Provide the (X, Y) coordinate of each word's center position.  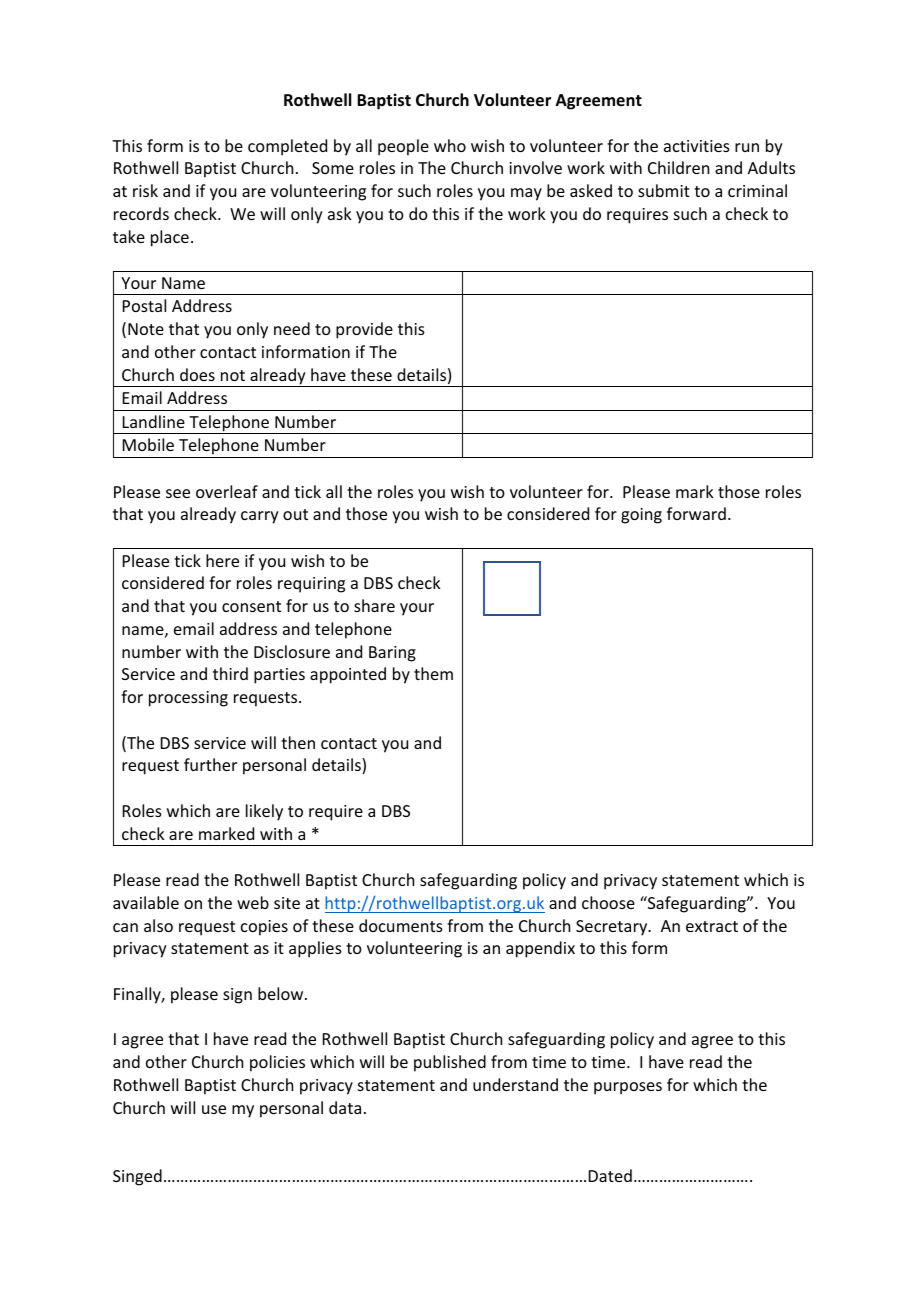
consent (251, 606)
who (450, 145)
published (450, 1063)
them (433, 673)
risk (145, 190)
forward (696, 513)
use (214, 1109)
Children (678, 167)
